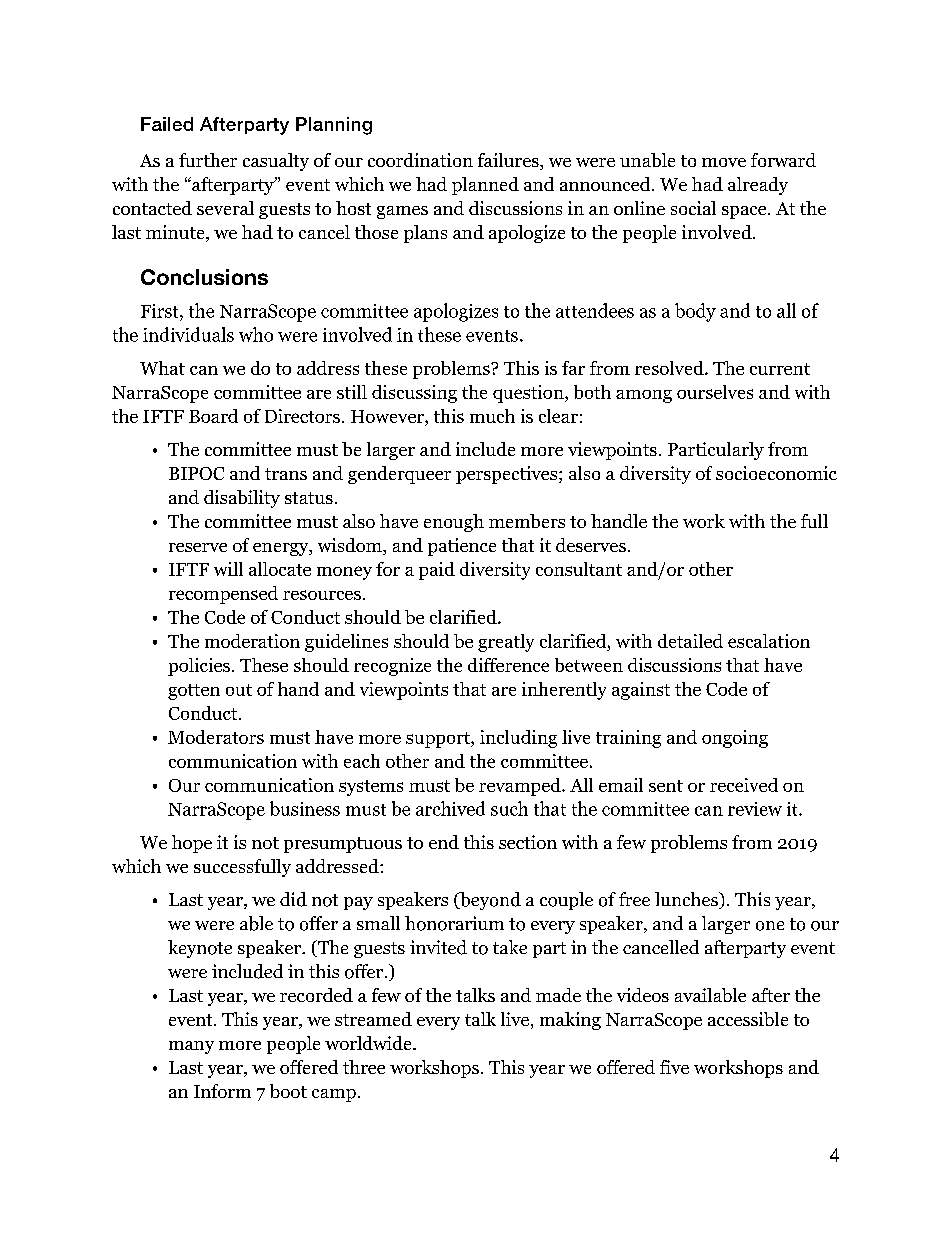 This screenshot has width=952, height=1233. Describe the element at coordinates (690, 641) in the screenshot. I see `detailed` at that location.
